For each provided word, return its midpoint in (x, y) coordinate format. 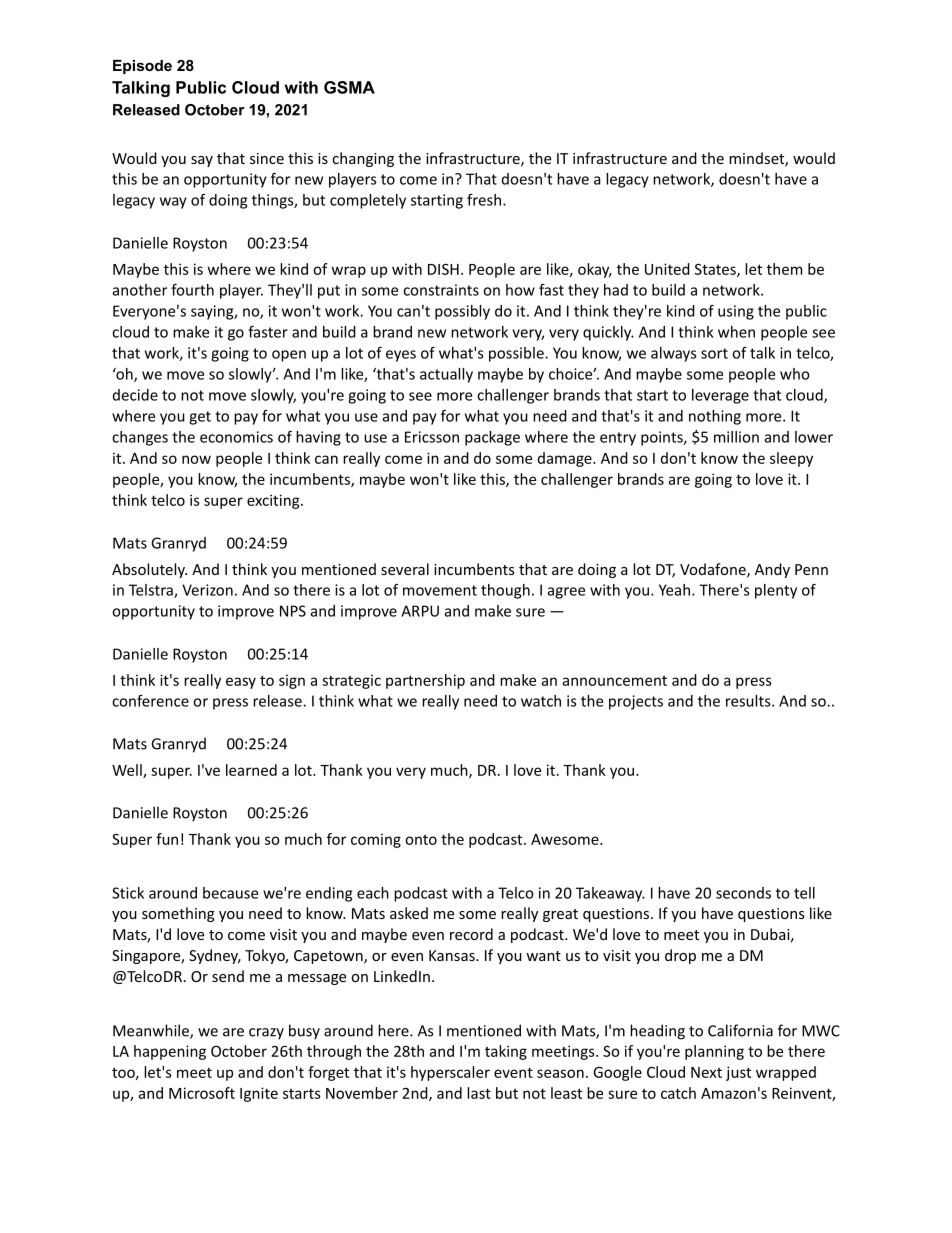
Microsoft (202, 1093)
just (738, 1073)
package (492, 438)
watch (541, 701)
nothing (715, 417)
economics (236, 437)
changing (363, 159)
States (716, 270)
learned (251, 770)
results (749, 701)
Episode (142, 67)
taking (506, 1052)
